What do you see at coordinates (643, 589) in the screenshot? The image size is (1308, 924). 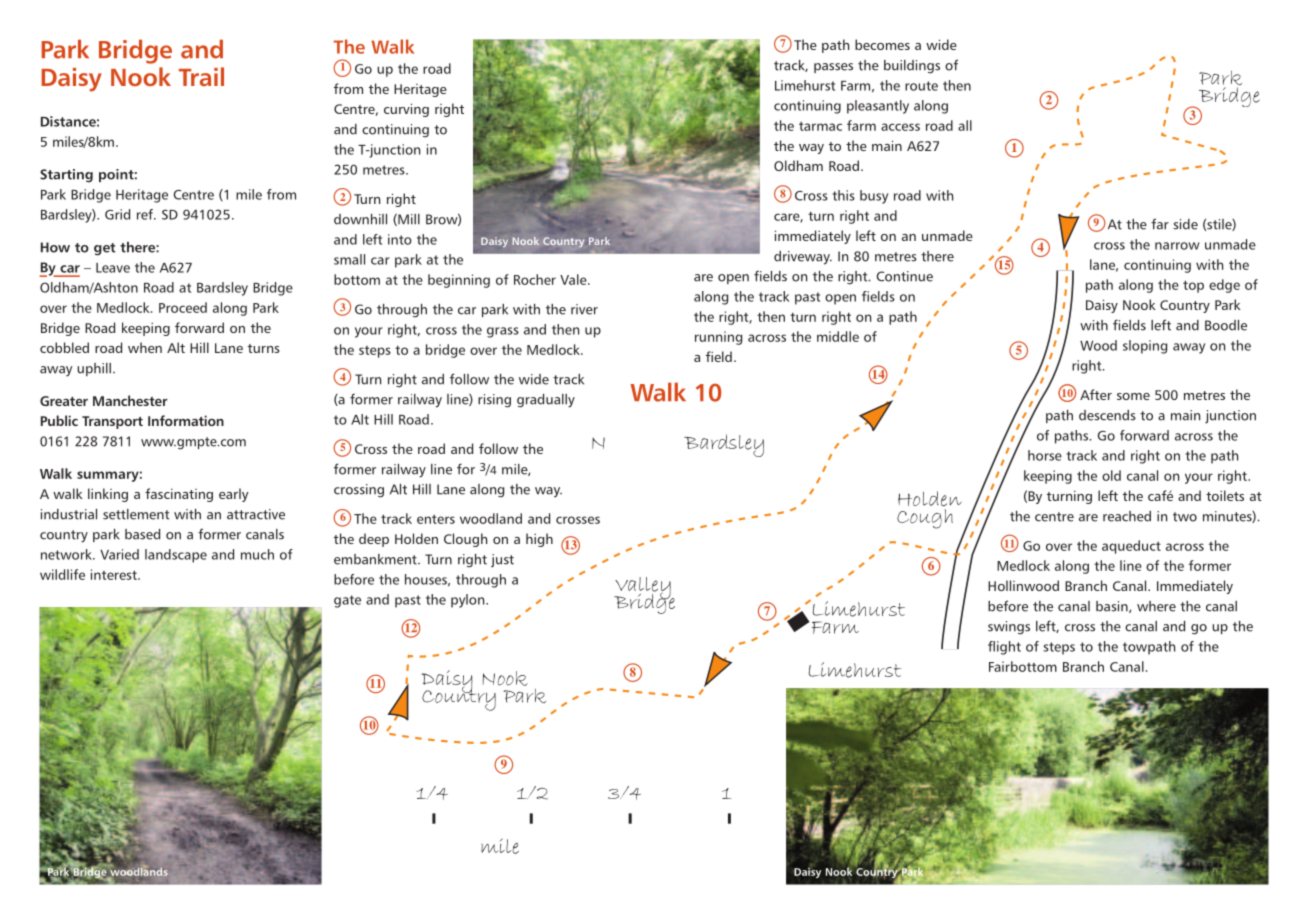 I see `Valley` at bounding box center [643, 589].
